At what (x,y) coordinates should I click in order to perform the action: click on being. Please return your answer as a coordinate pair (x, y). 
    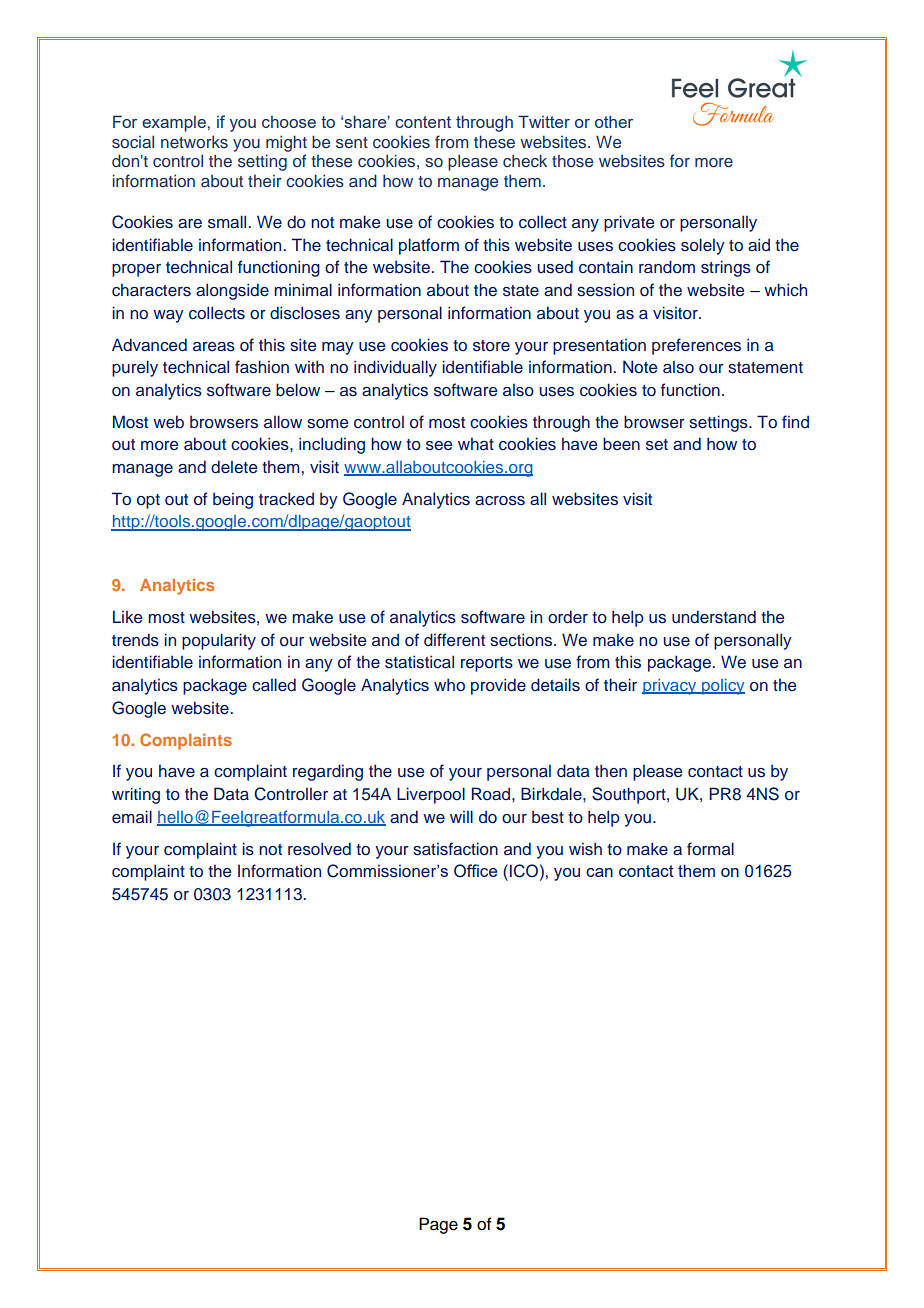
    Looking at the image, I should click on (233, 501).
